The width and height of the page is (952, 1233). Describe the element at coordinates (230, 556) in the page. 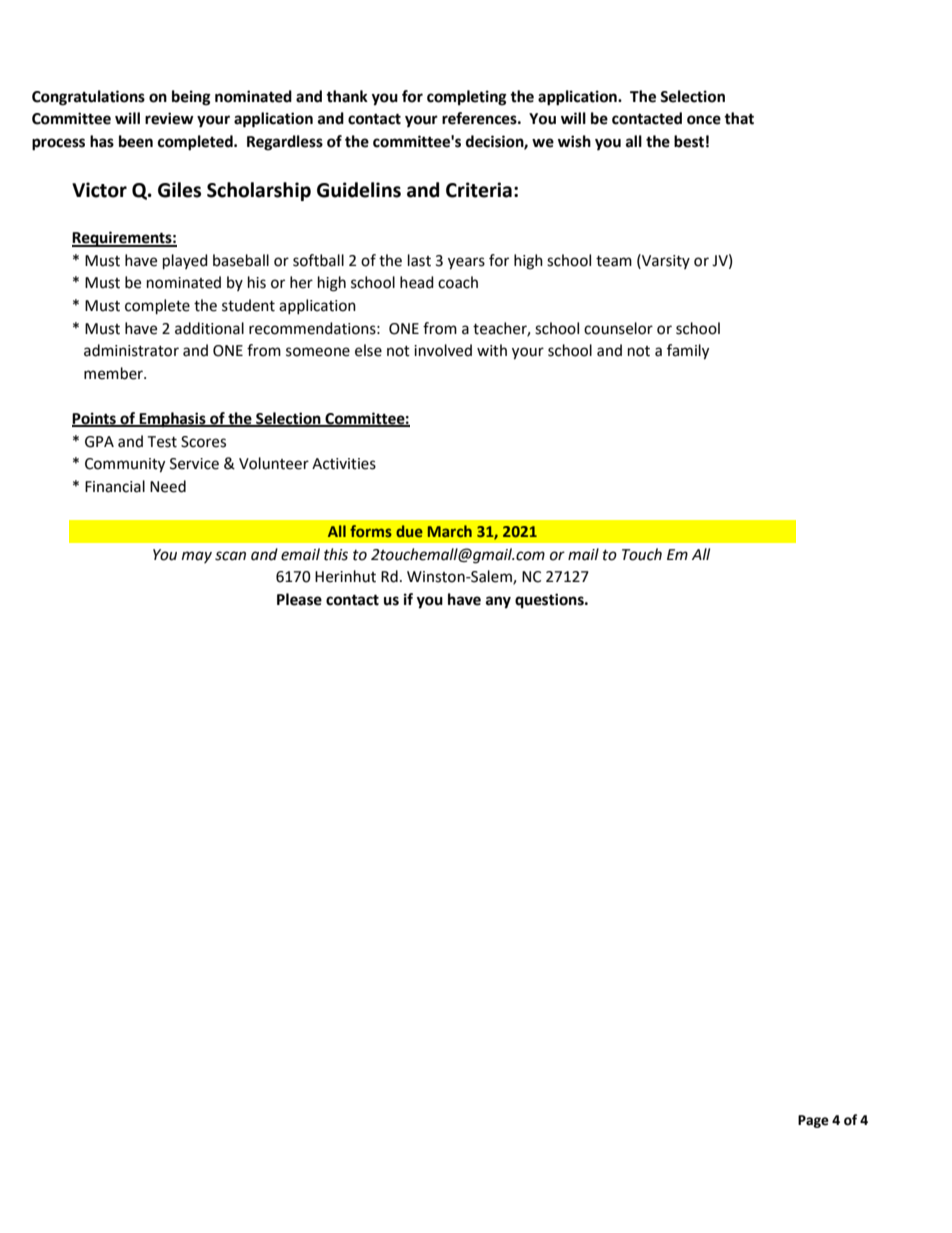

I see `scan` at that location.
